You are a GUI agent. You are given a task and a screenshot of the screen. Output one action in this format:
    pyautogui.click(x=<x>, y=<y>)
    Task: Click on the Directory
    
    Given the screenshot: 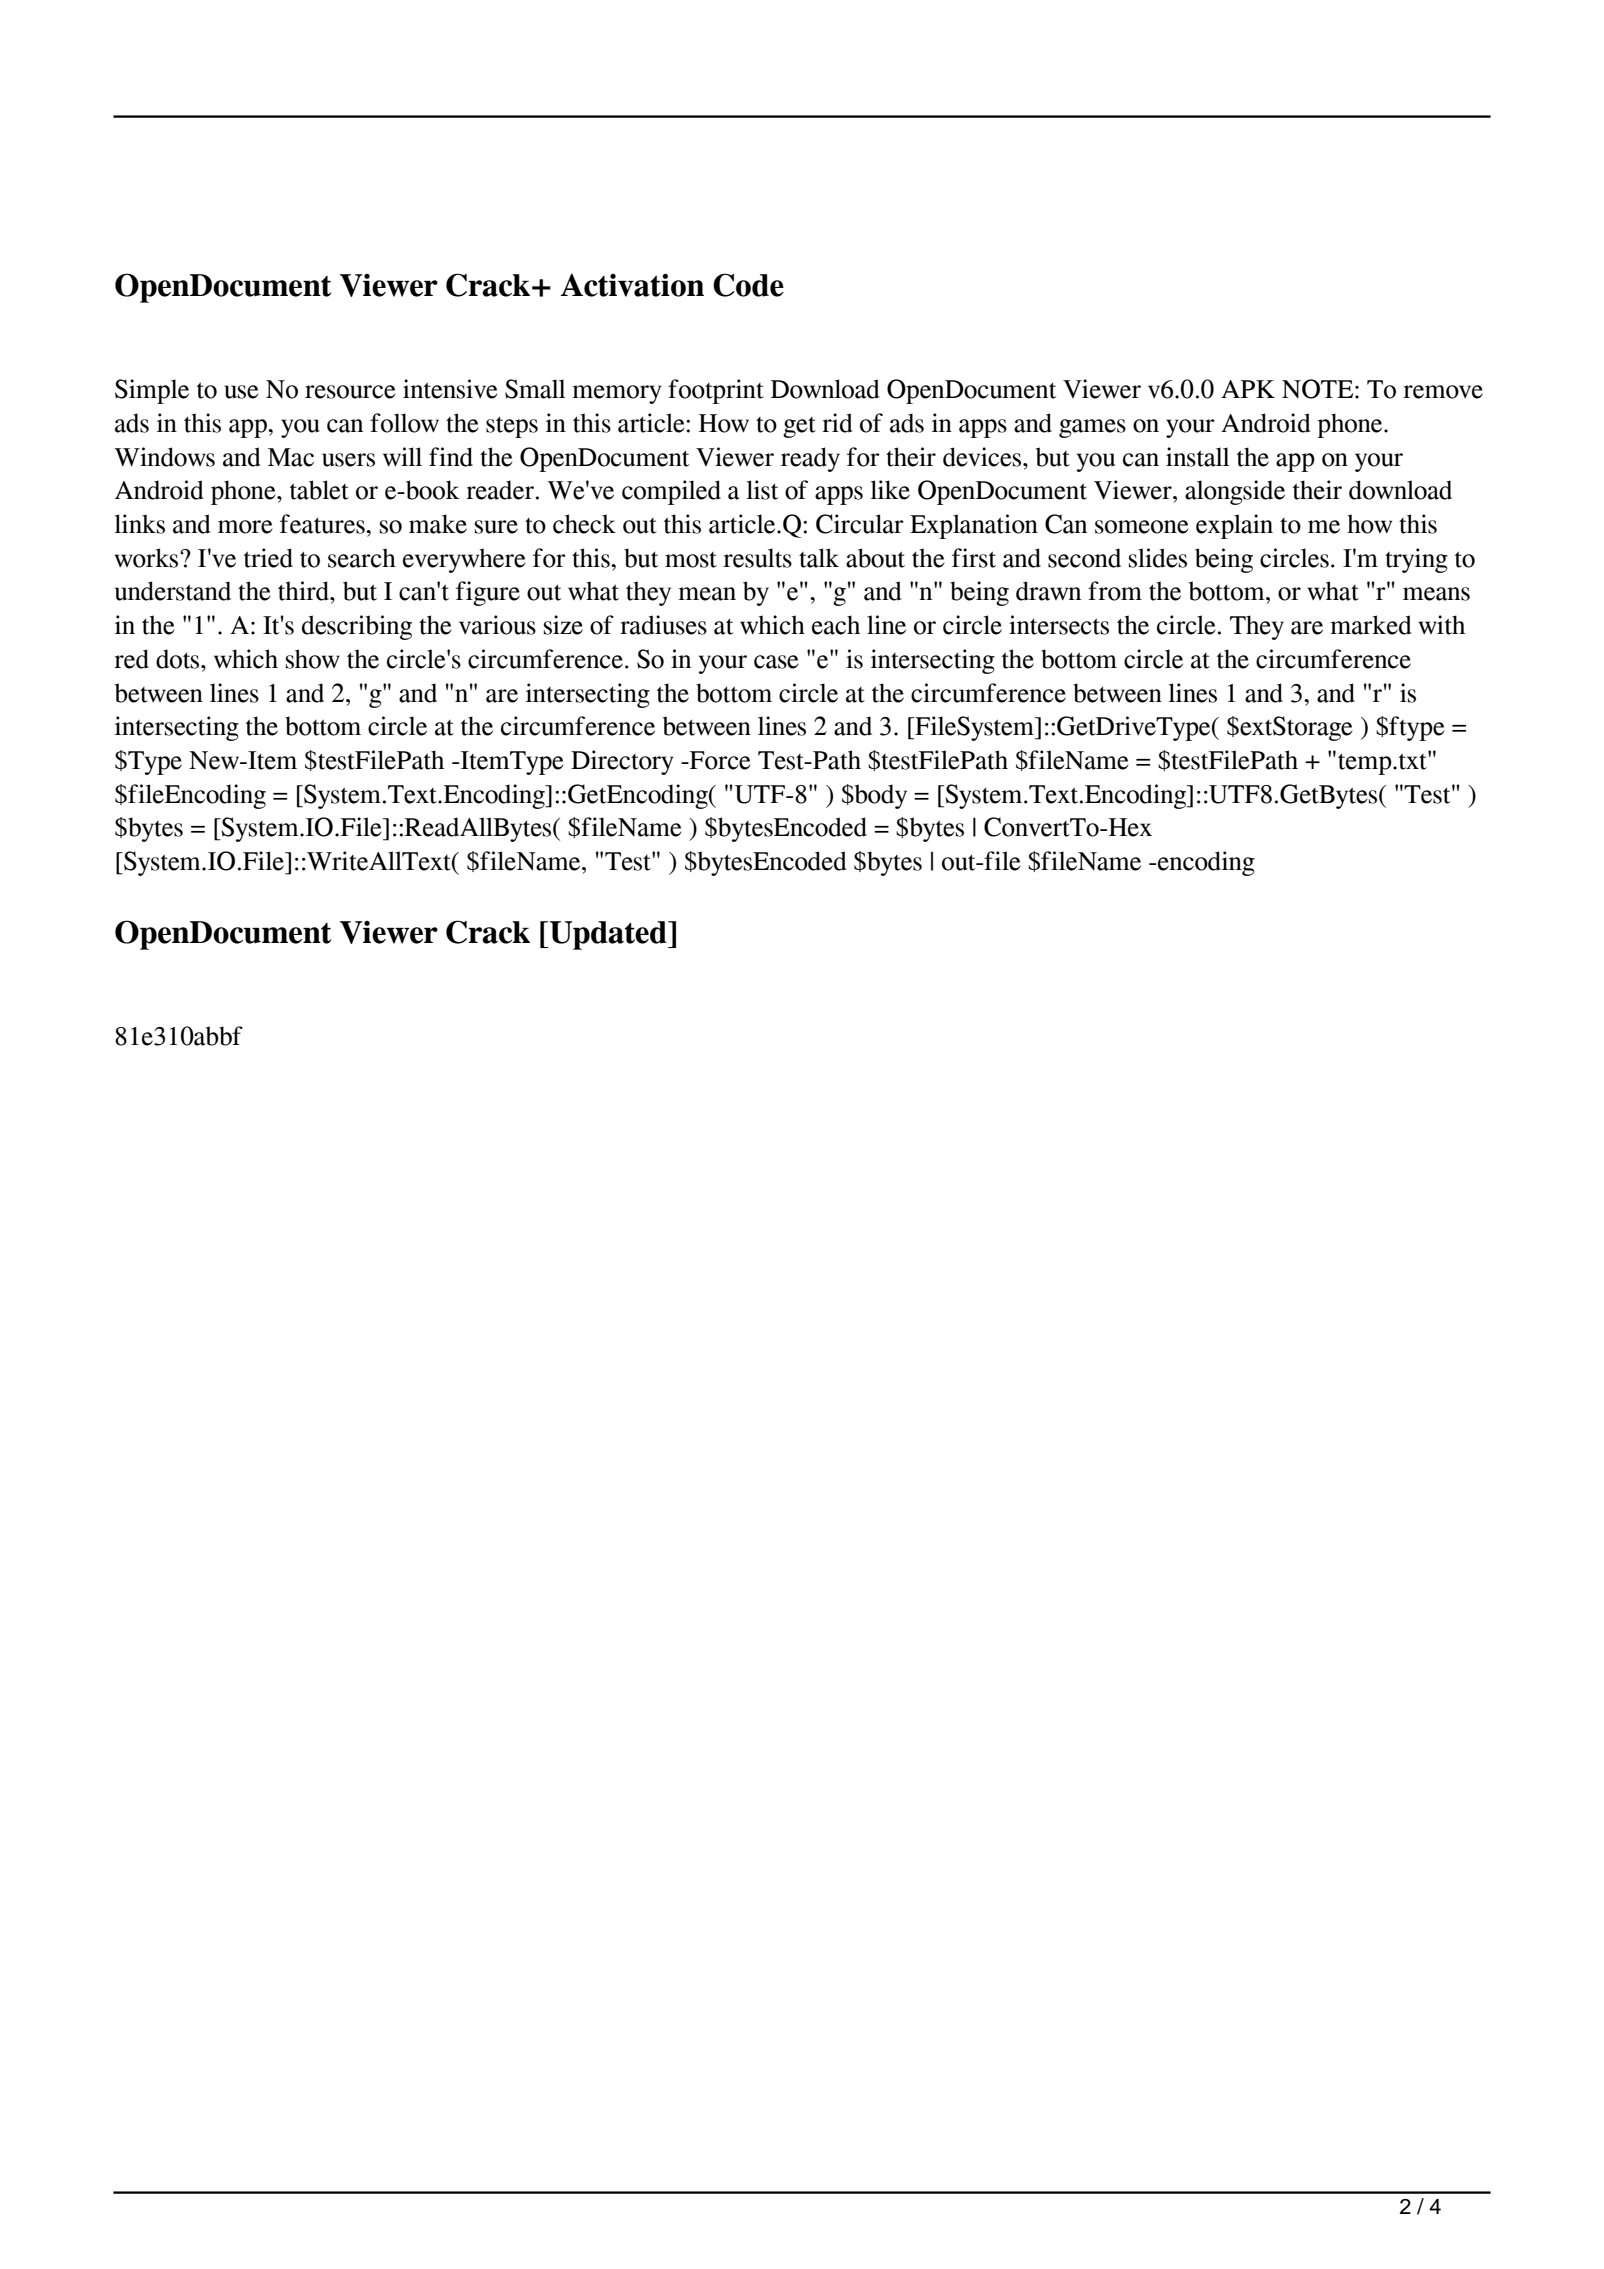 What is the action you would take?
    pyautogui.click(x=622, y=762)
